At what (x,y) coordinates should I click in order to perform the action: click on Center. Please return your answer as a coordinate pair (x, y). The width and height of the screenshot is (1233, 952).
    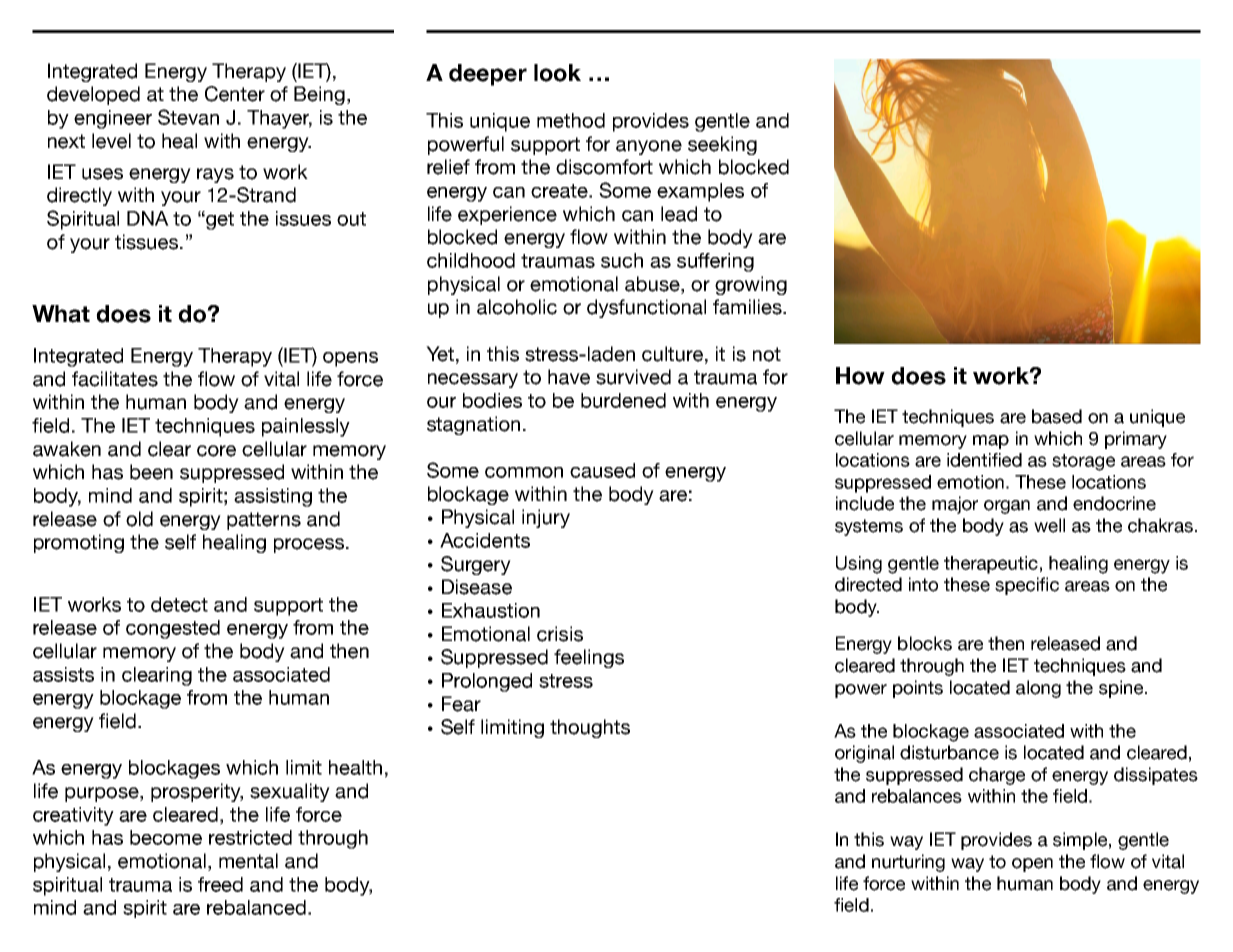
    Looking at the image, I should click on (235, 94).
